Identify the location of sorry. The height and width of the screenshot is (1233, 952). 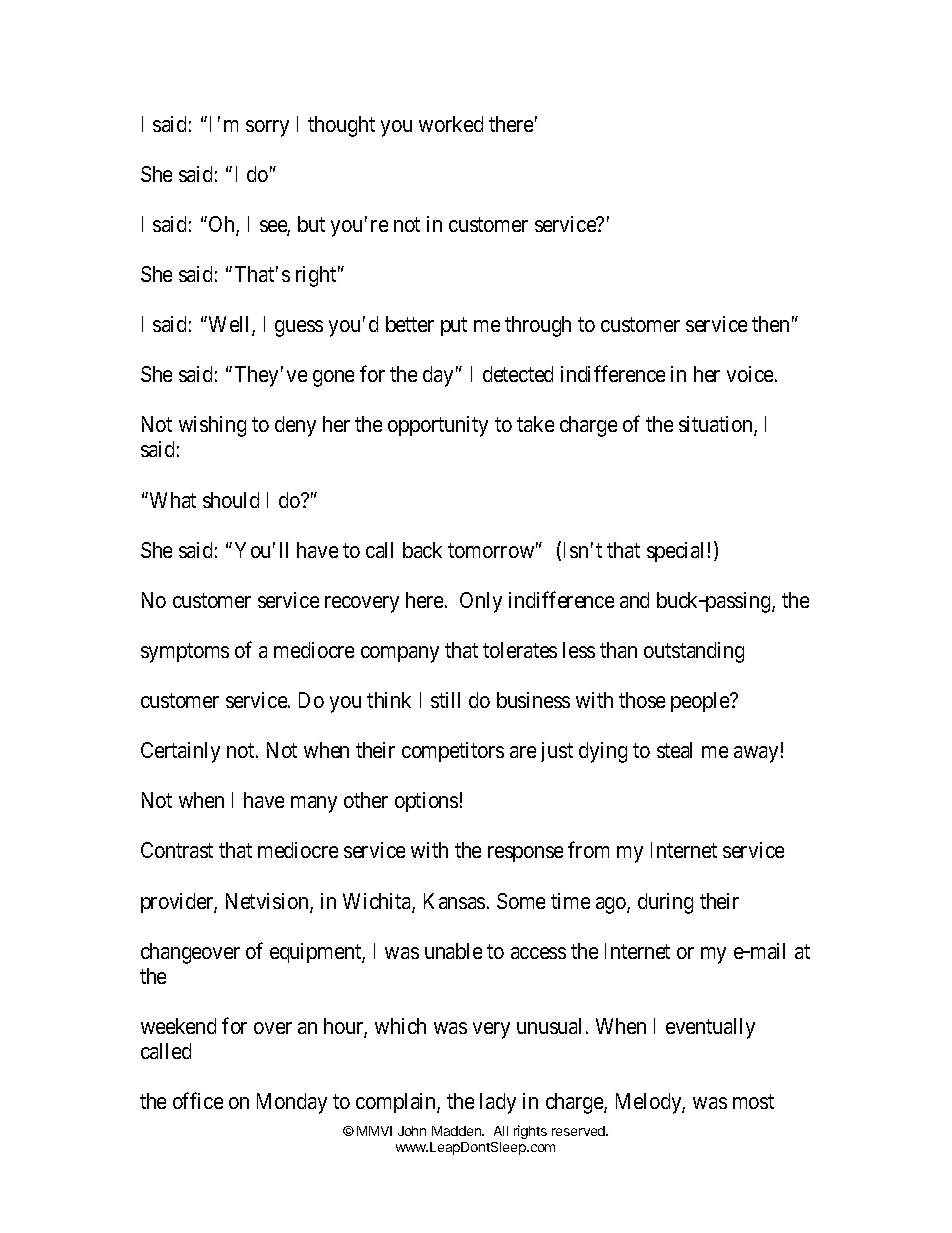
(267, 128).
